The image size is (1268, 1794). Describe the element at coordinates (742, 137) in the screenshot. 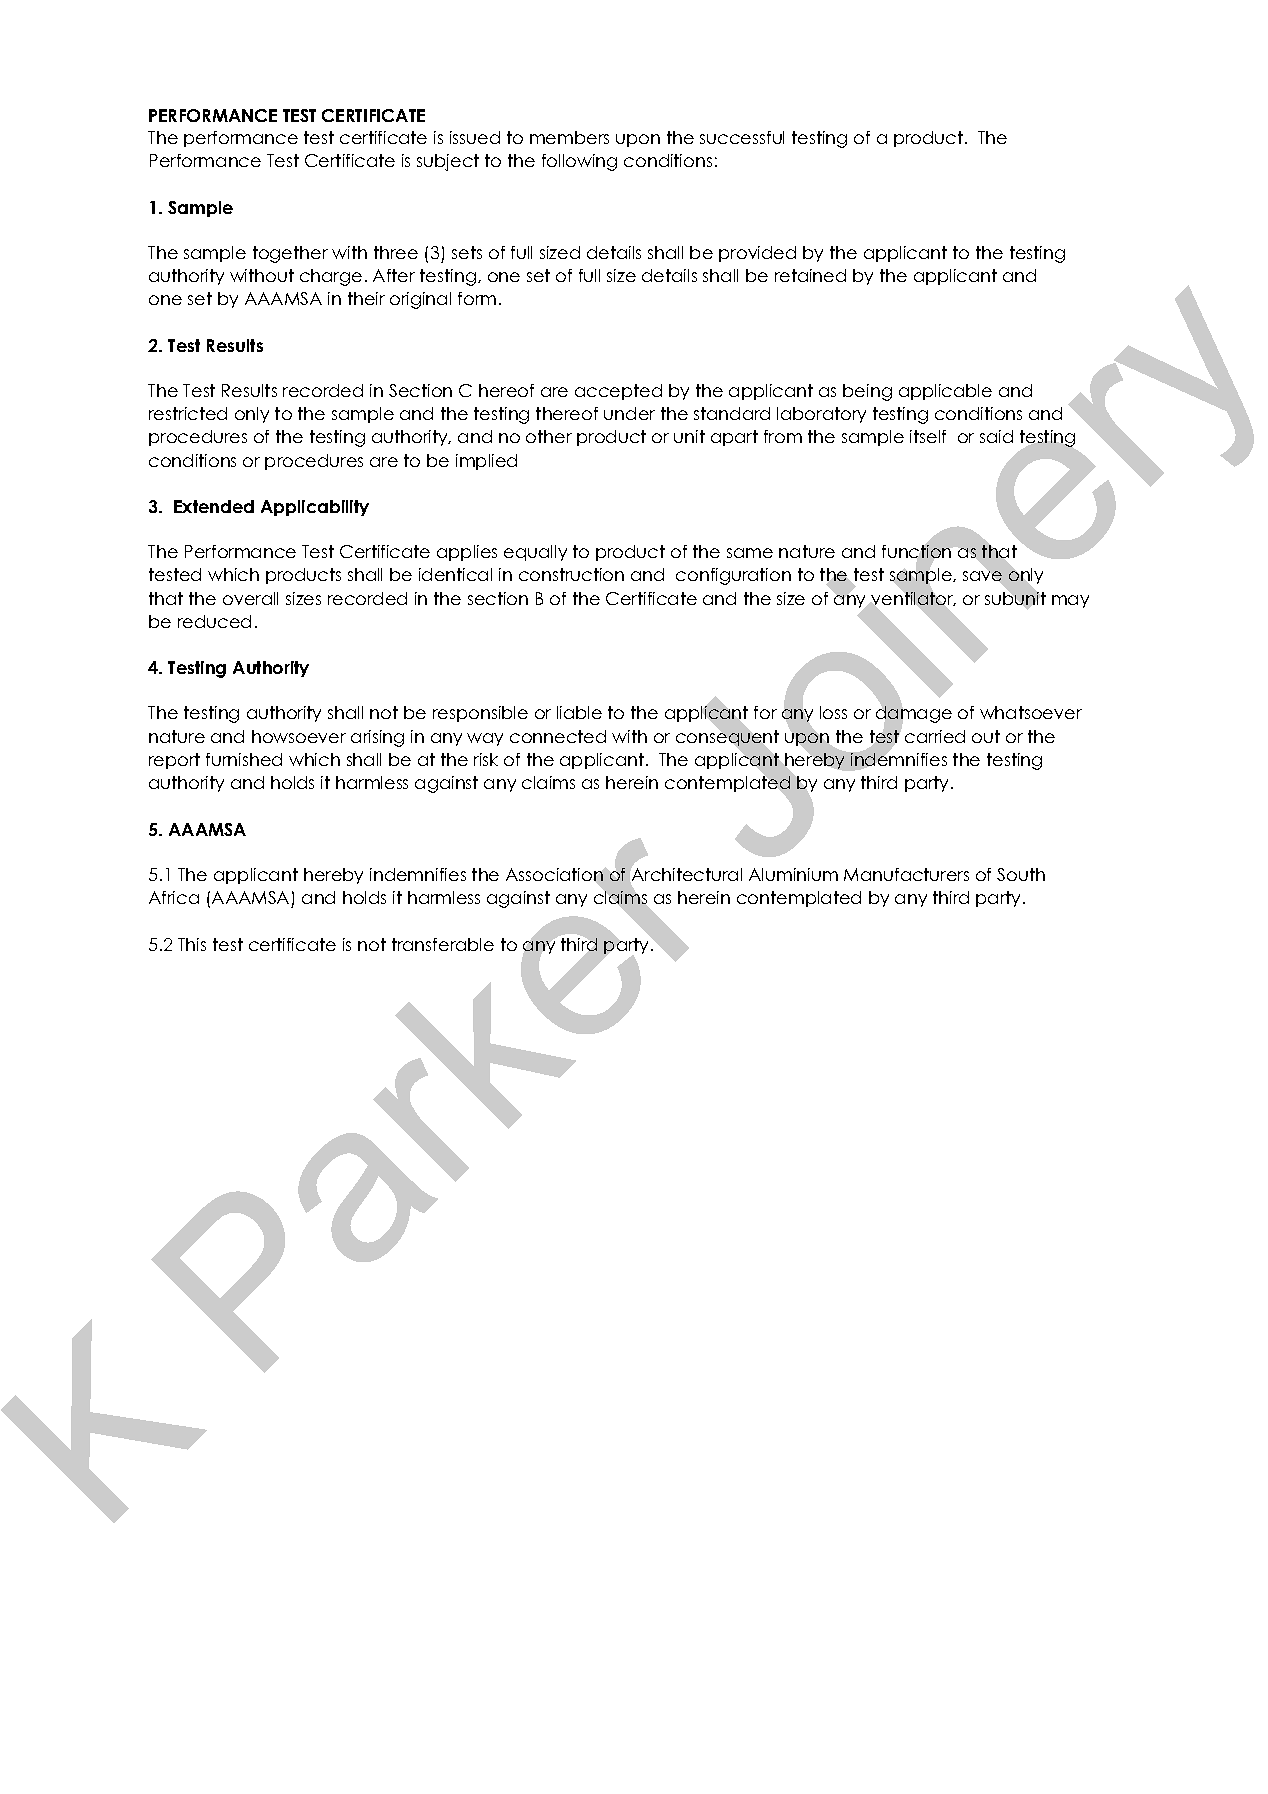

I see `successful` at that location.
